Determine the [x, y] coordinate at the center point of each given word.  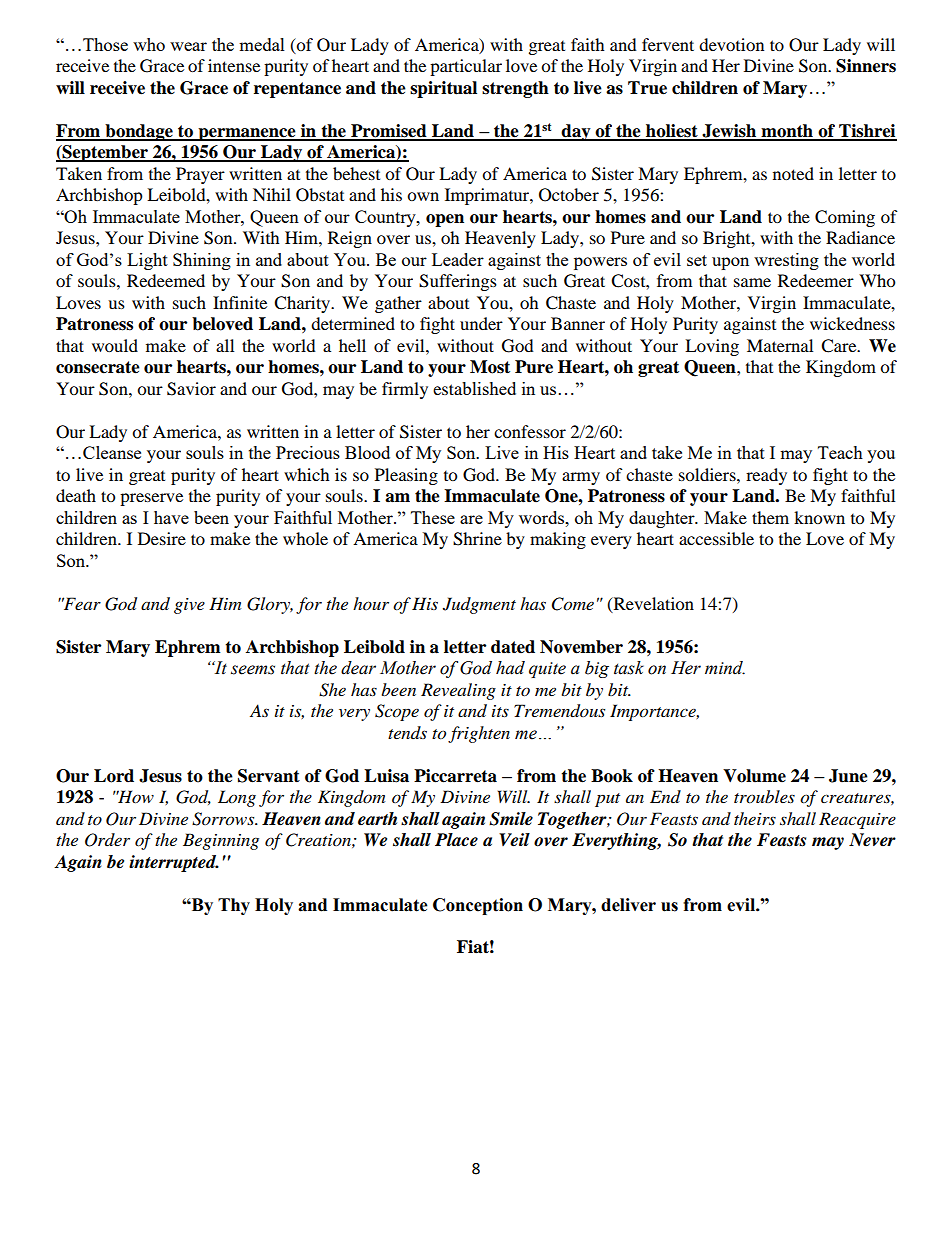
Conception [478, 906]
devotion [731, 44]
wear [188, 46]
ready [766, 476]
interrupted [174, 863]
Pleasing [406, 476]
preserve [151, 499]
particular [466, 67]
